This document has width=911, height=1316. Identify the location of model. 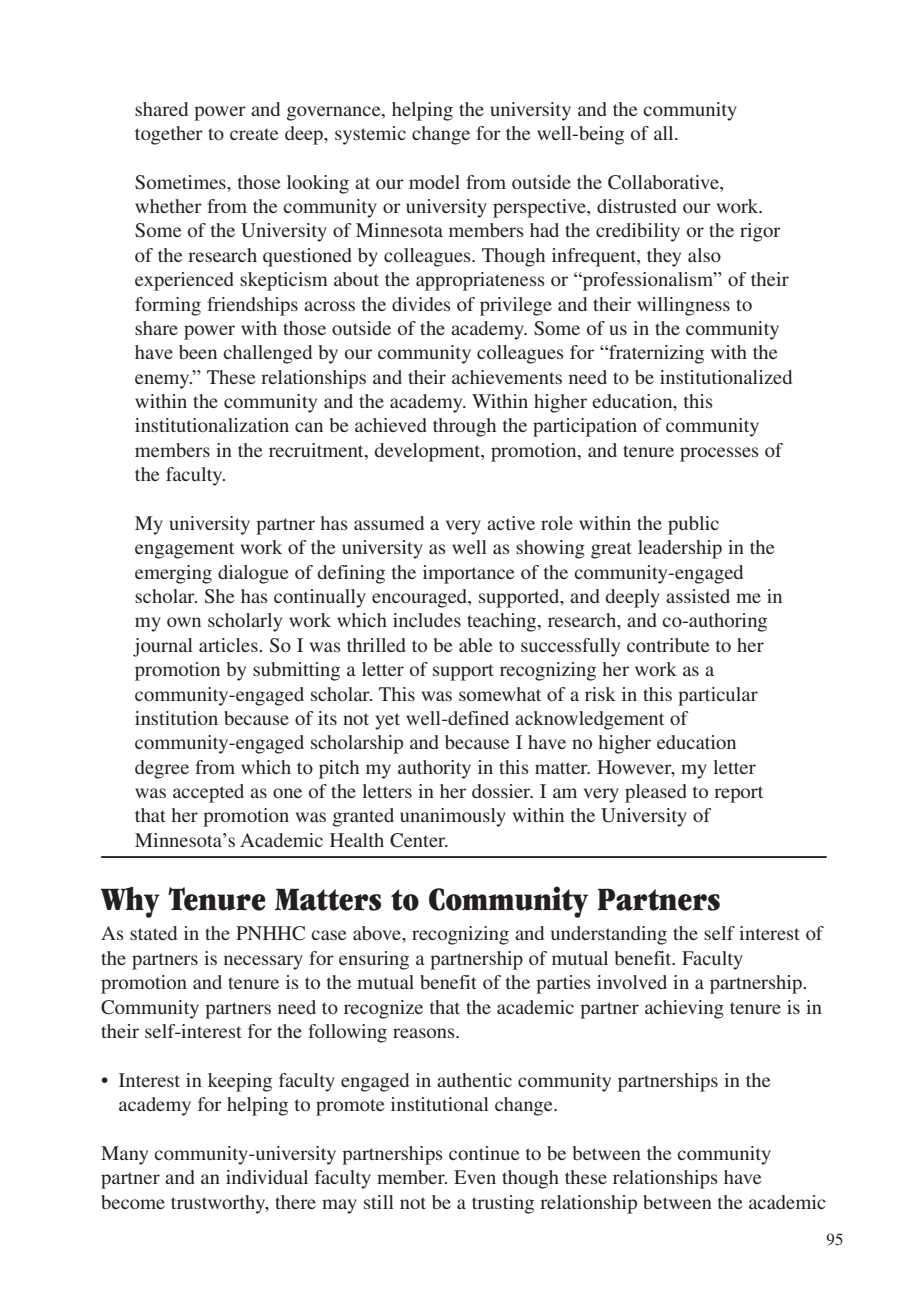
(434, 182).
